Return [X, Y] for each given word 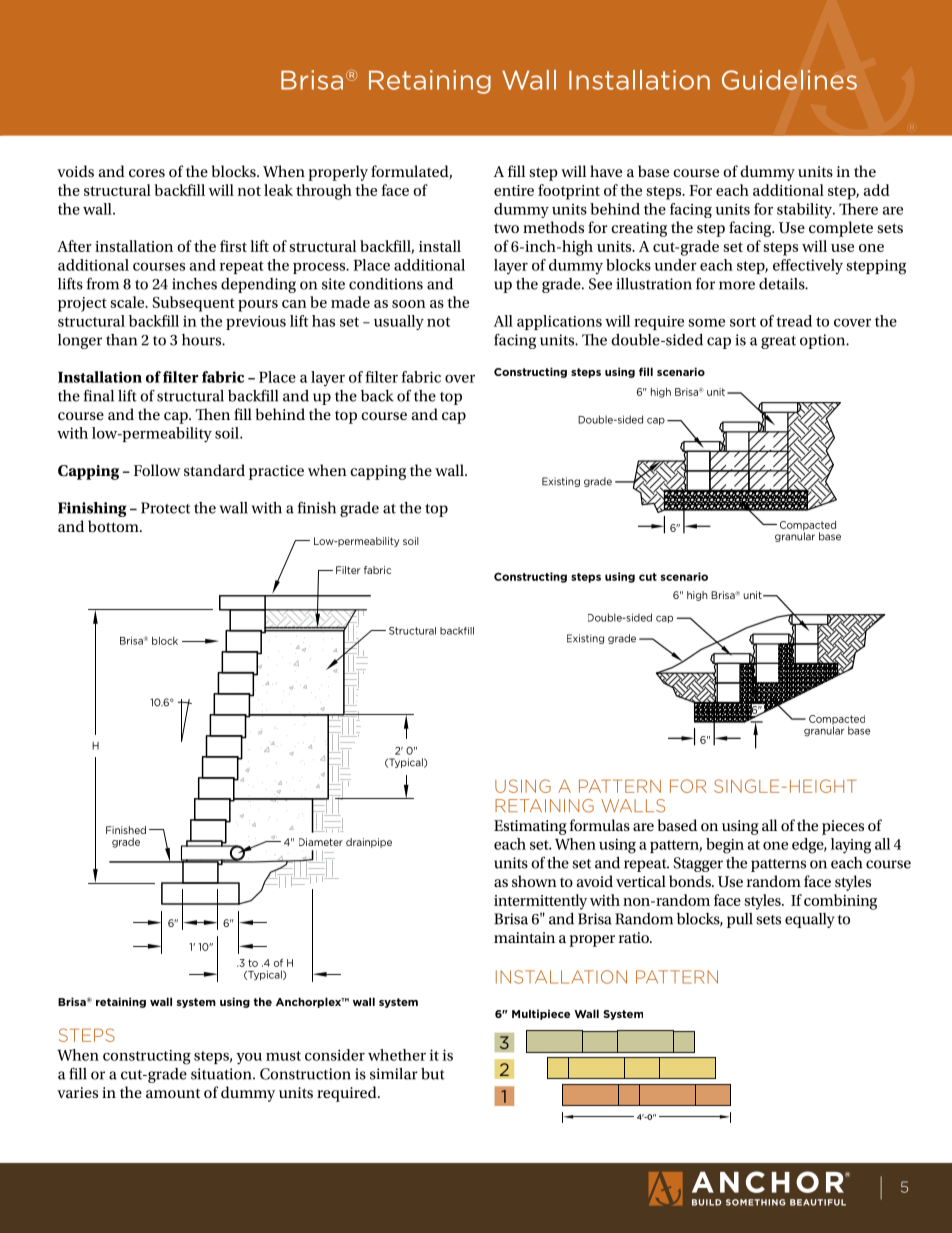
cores [147, 173]
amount [173, 1093]
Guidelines [789, 80]
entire [514, 190]
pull [740, 920]
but [433, 1074]
